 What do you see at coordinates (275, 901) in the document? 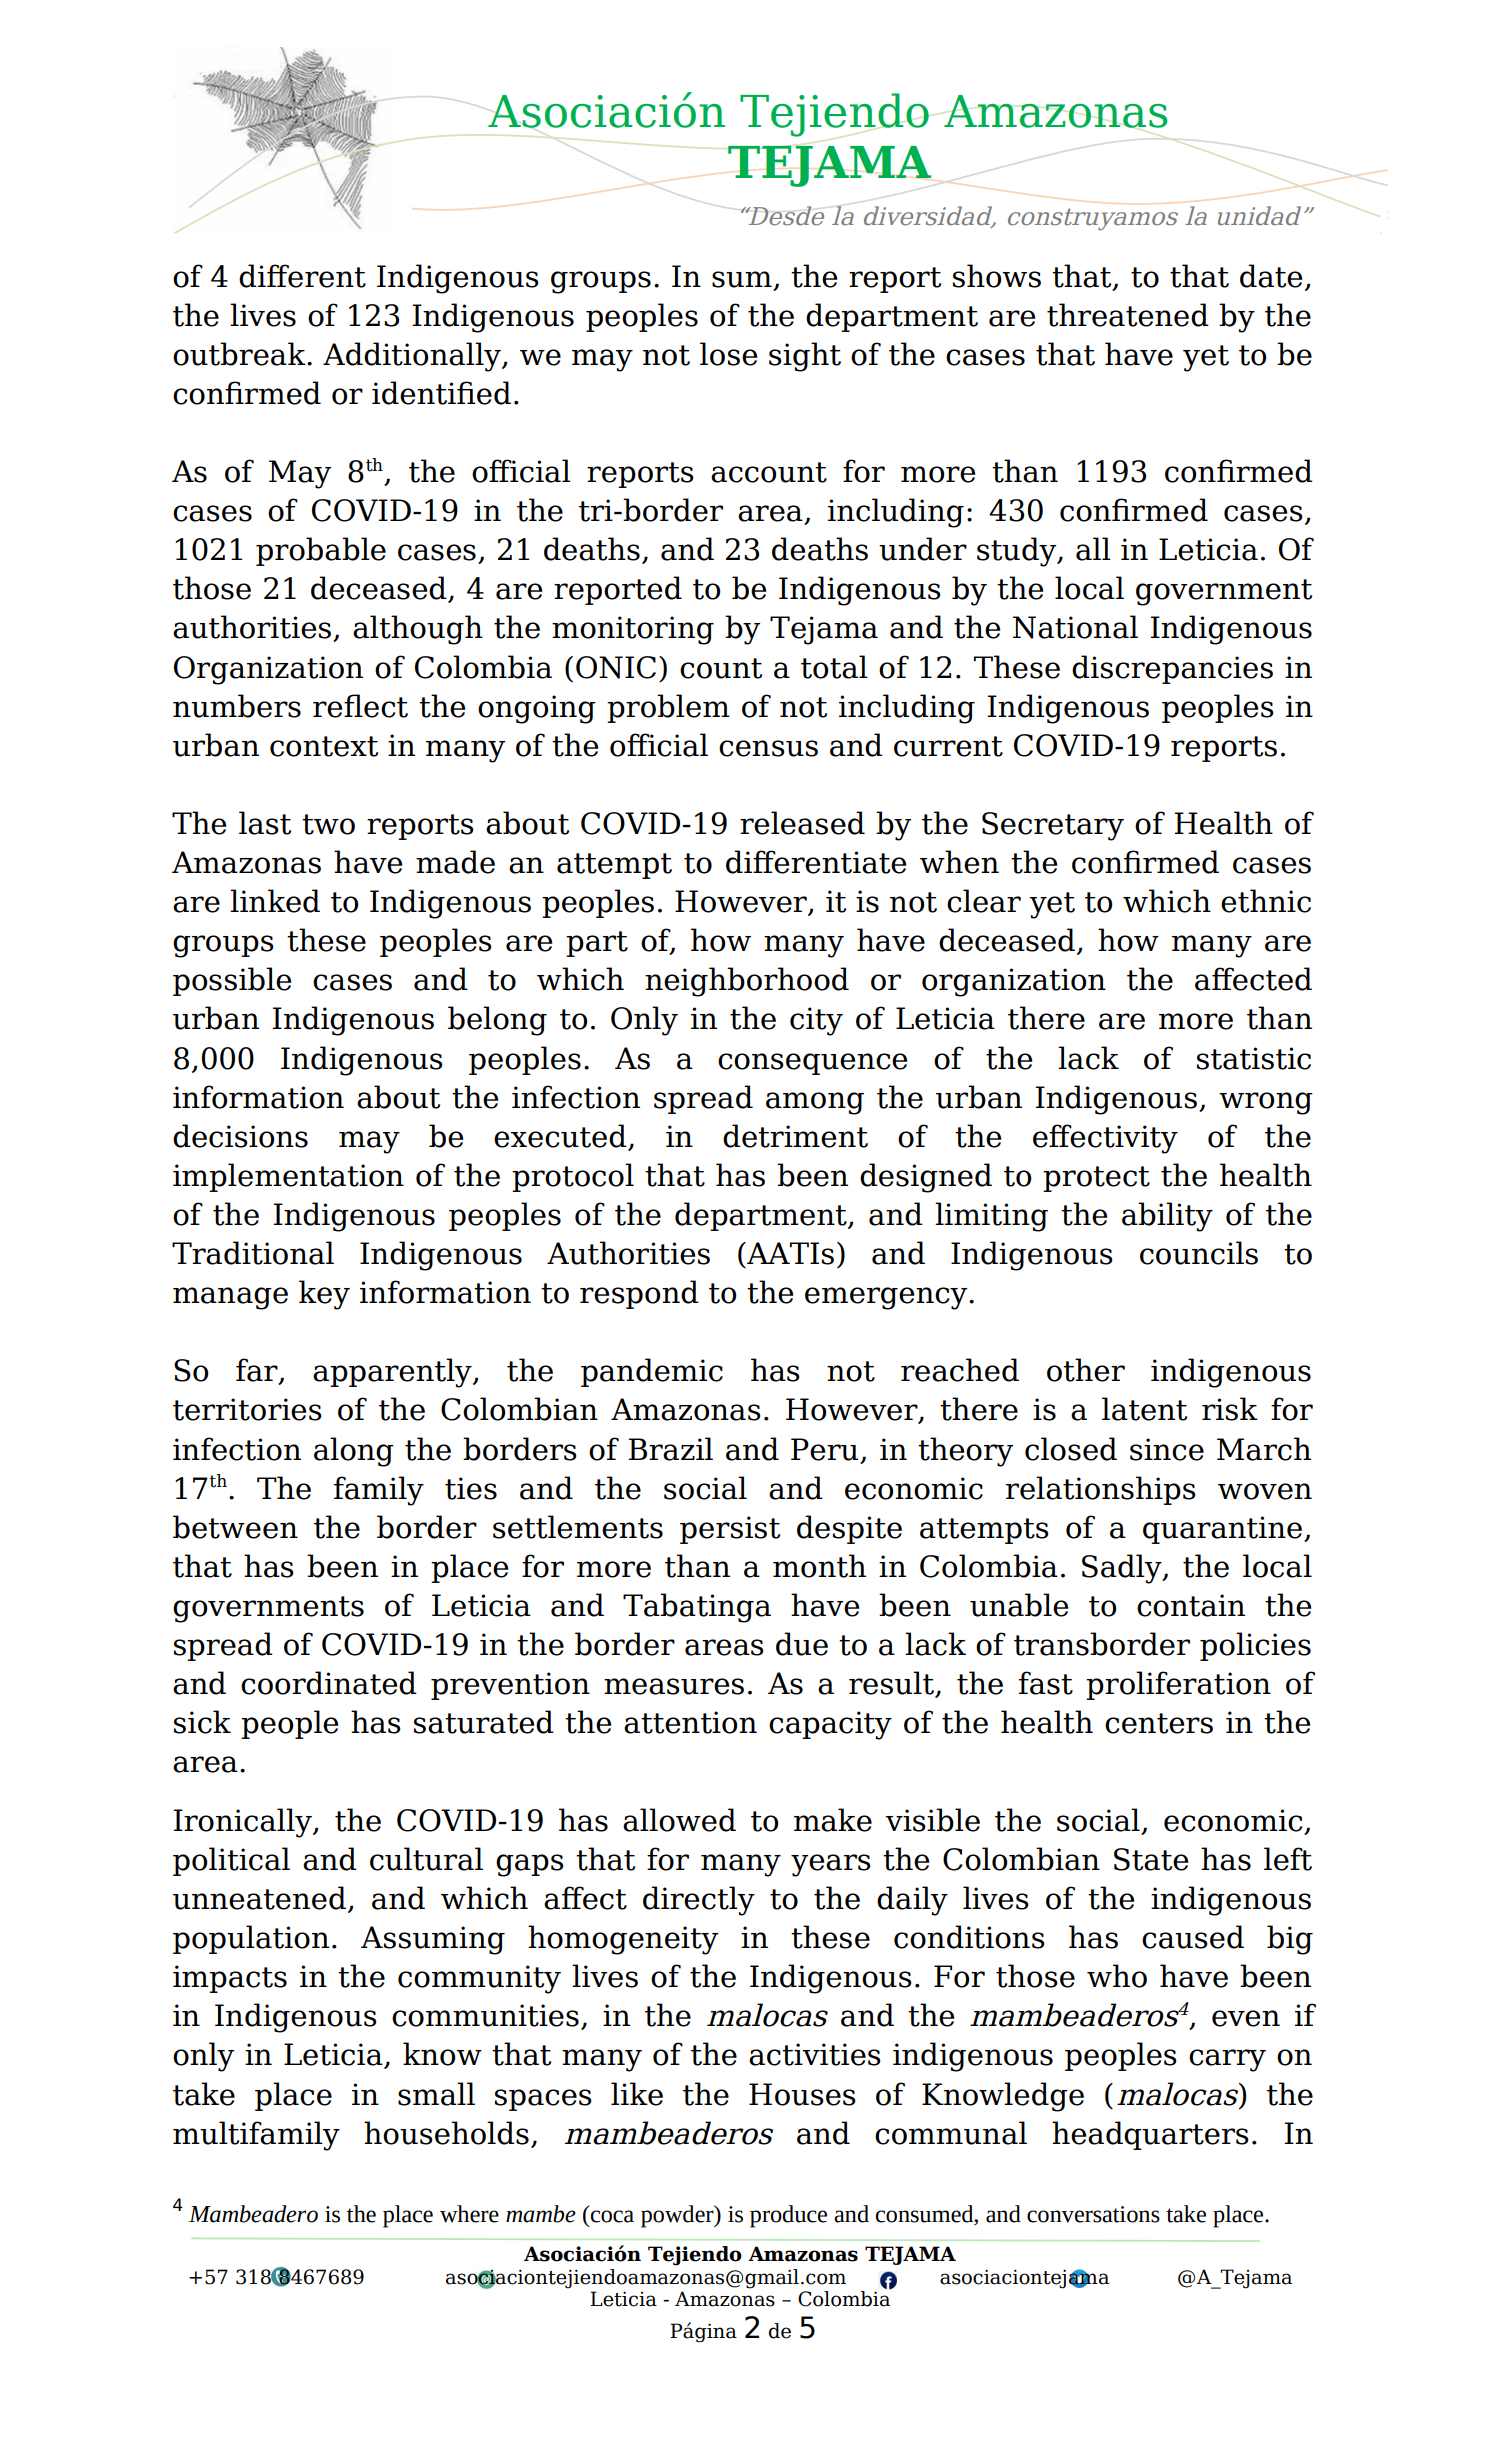
I see `linked` at bounding box center [275, 901].
